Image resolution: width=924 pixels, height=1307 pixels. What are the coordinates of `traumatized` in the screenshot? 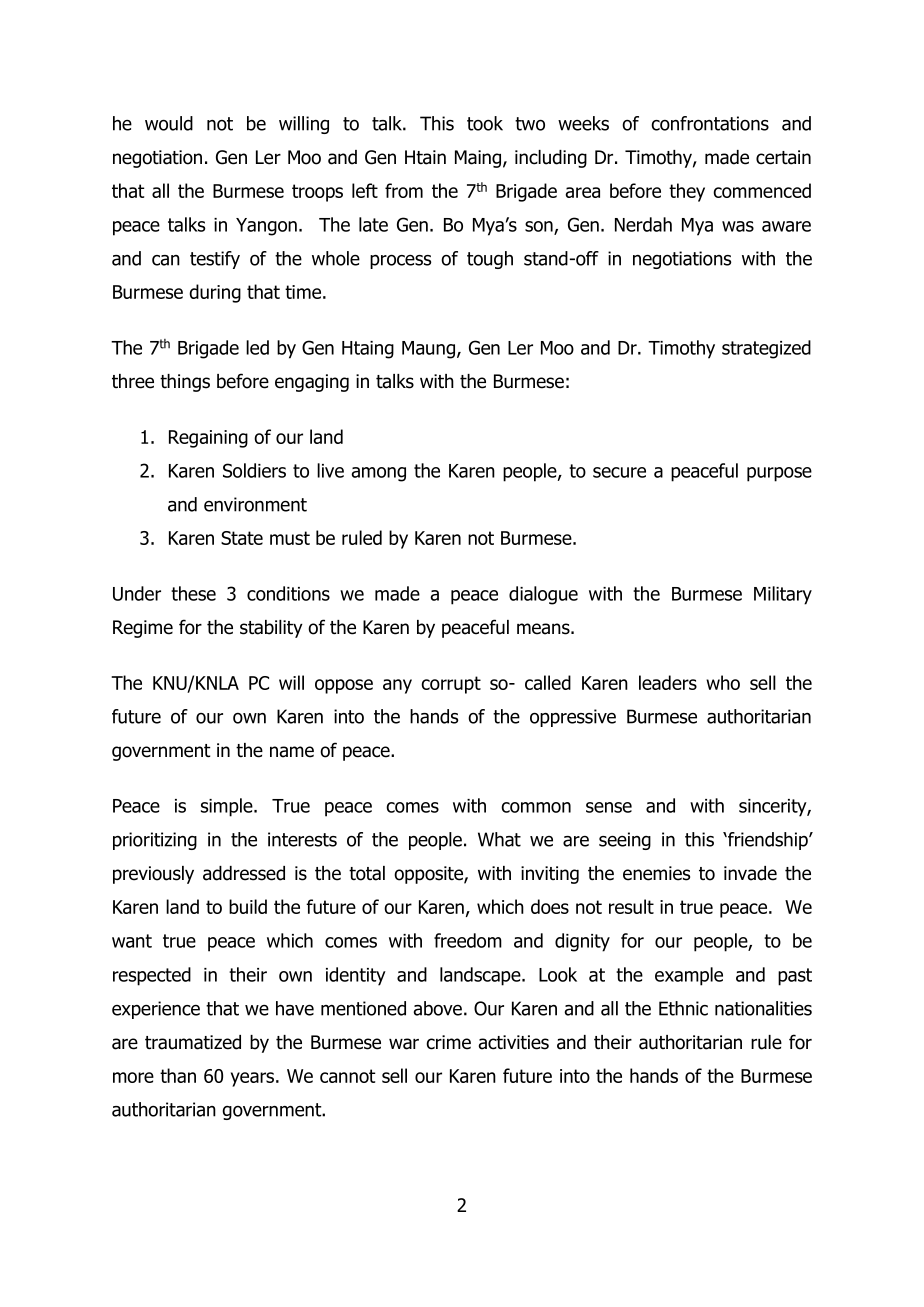 It's located at (193, 1042).
